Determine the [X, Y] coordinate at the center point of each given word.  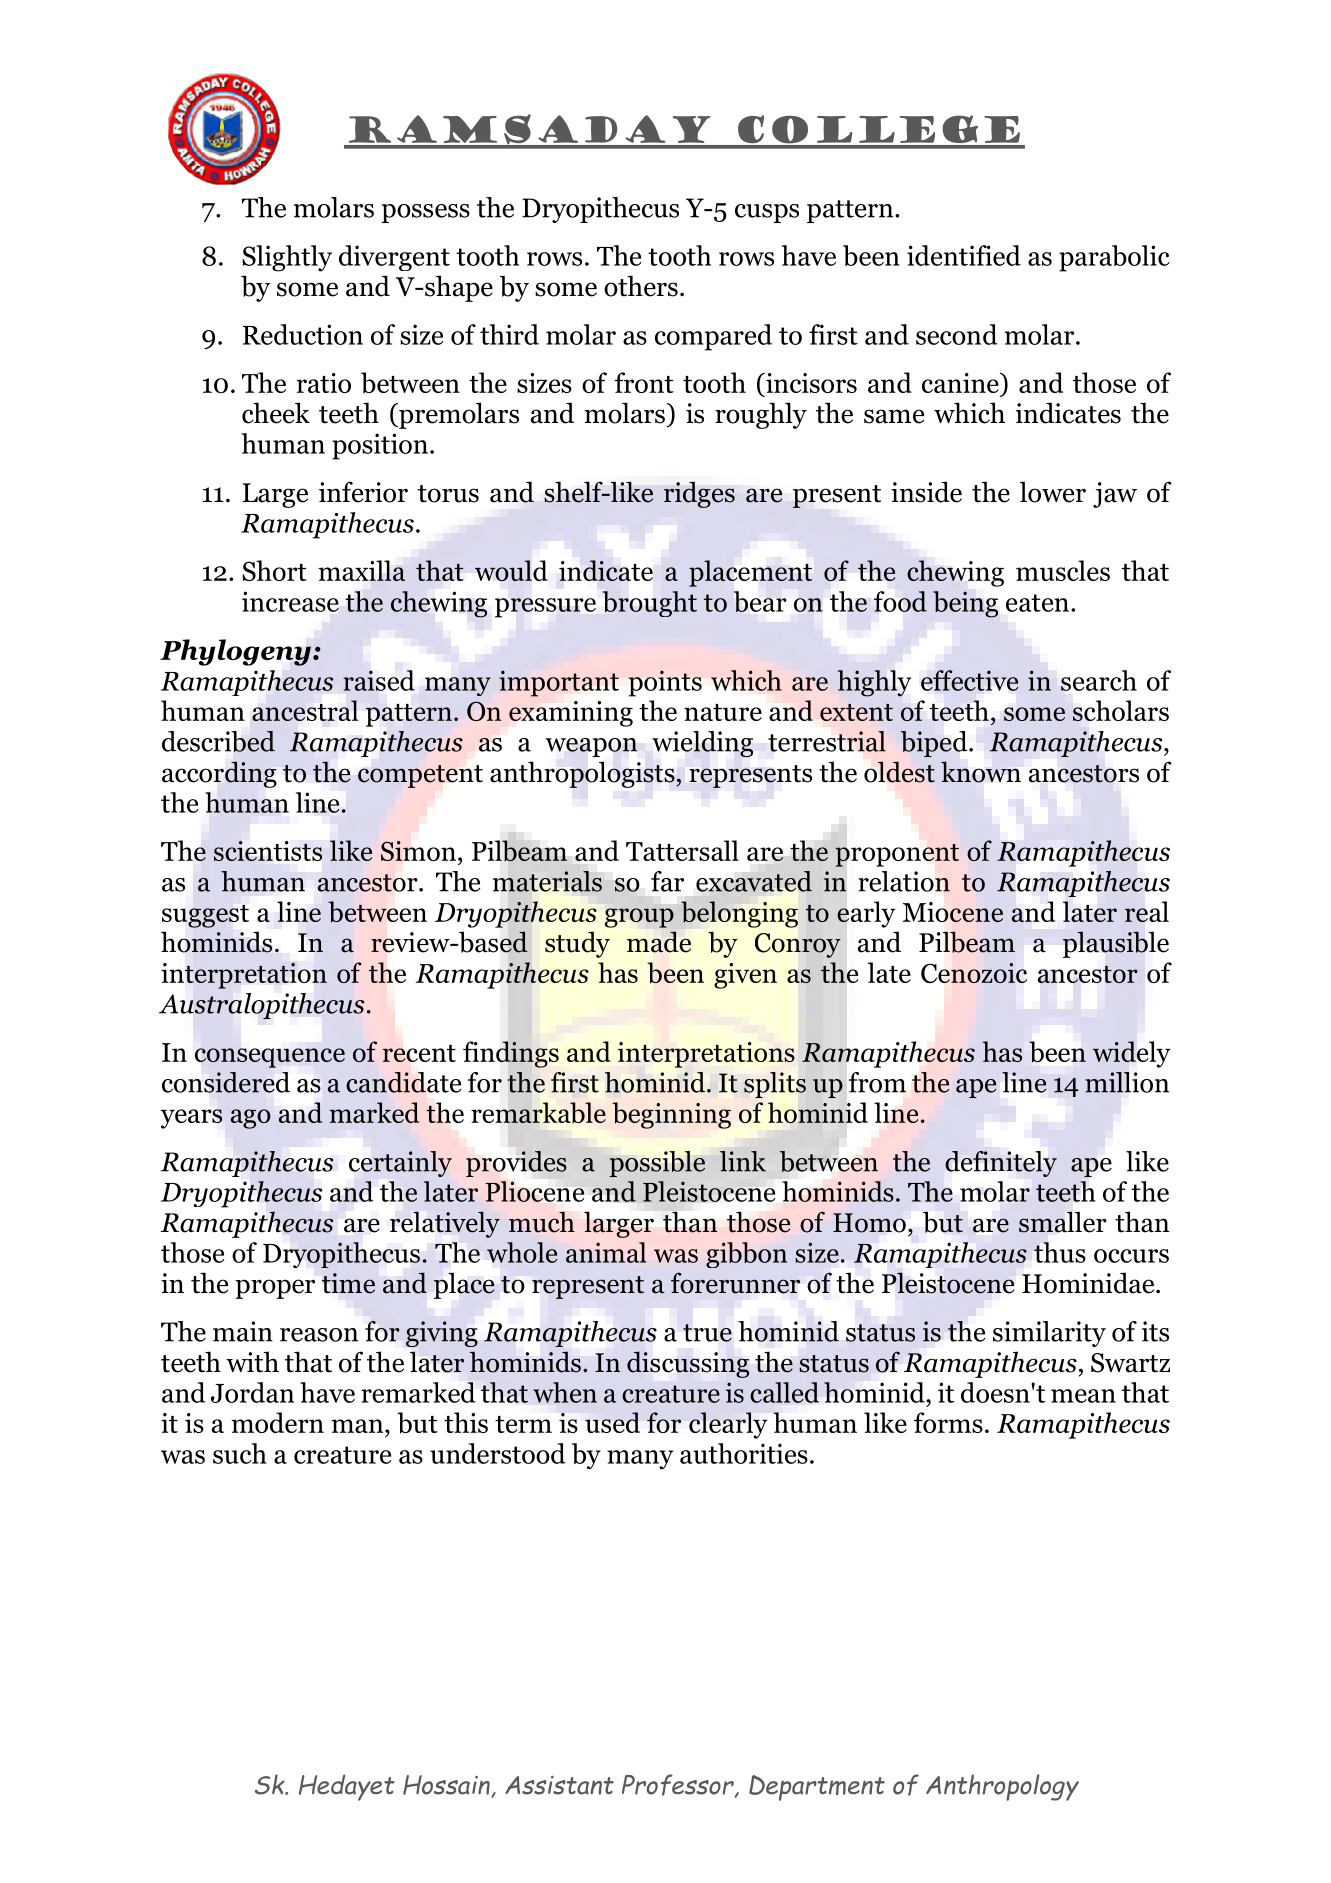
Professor [679, 1786]
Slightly [287, 258]
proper [275, 1289]
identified [964, 255]
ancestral [305, 710]
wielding [702, 744]
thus [1060, 1252]
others [641, 286]
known [981, 772]
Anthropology [1002, 1787]
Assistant [559, 1785]
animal [606, 1252]
